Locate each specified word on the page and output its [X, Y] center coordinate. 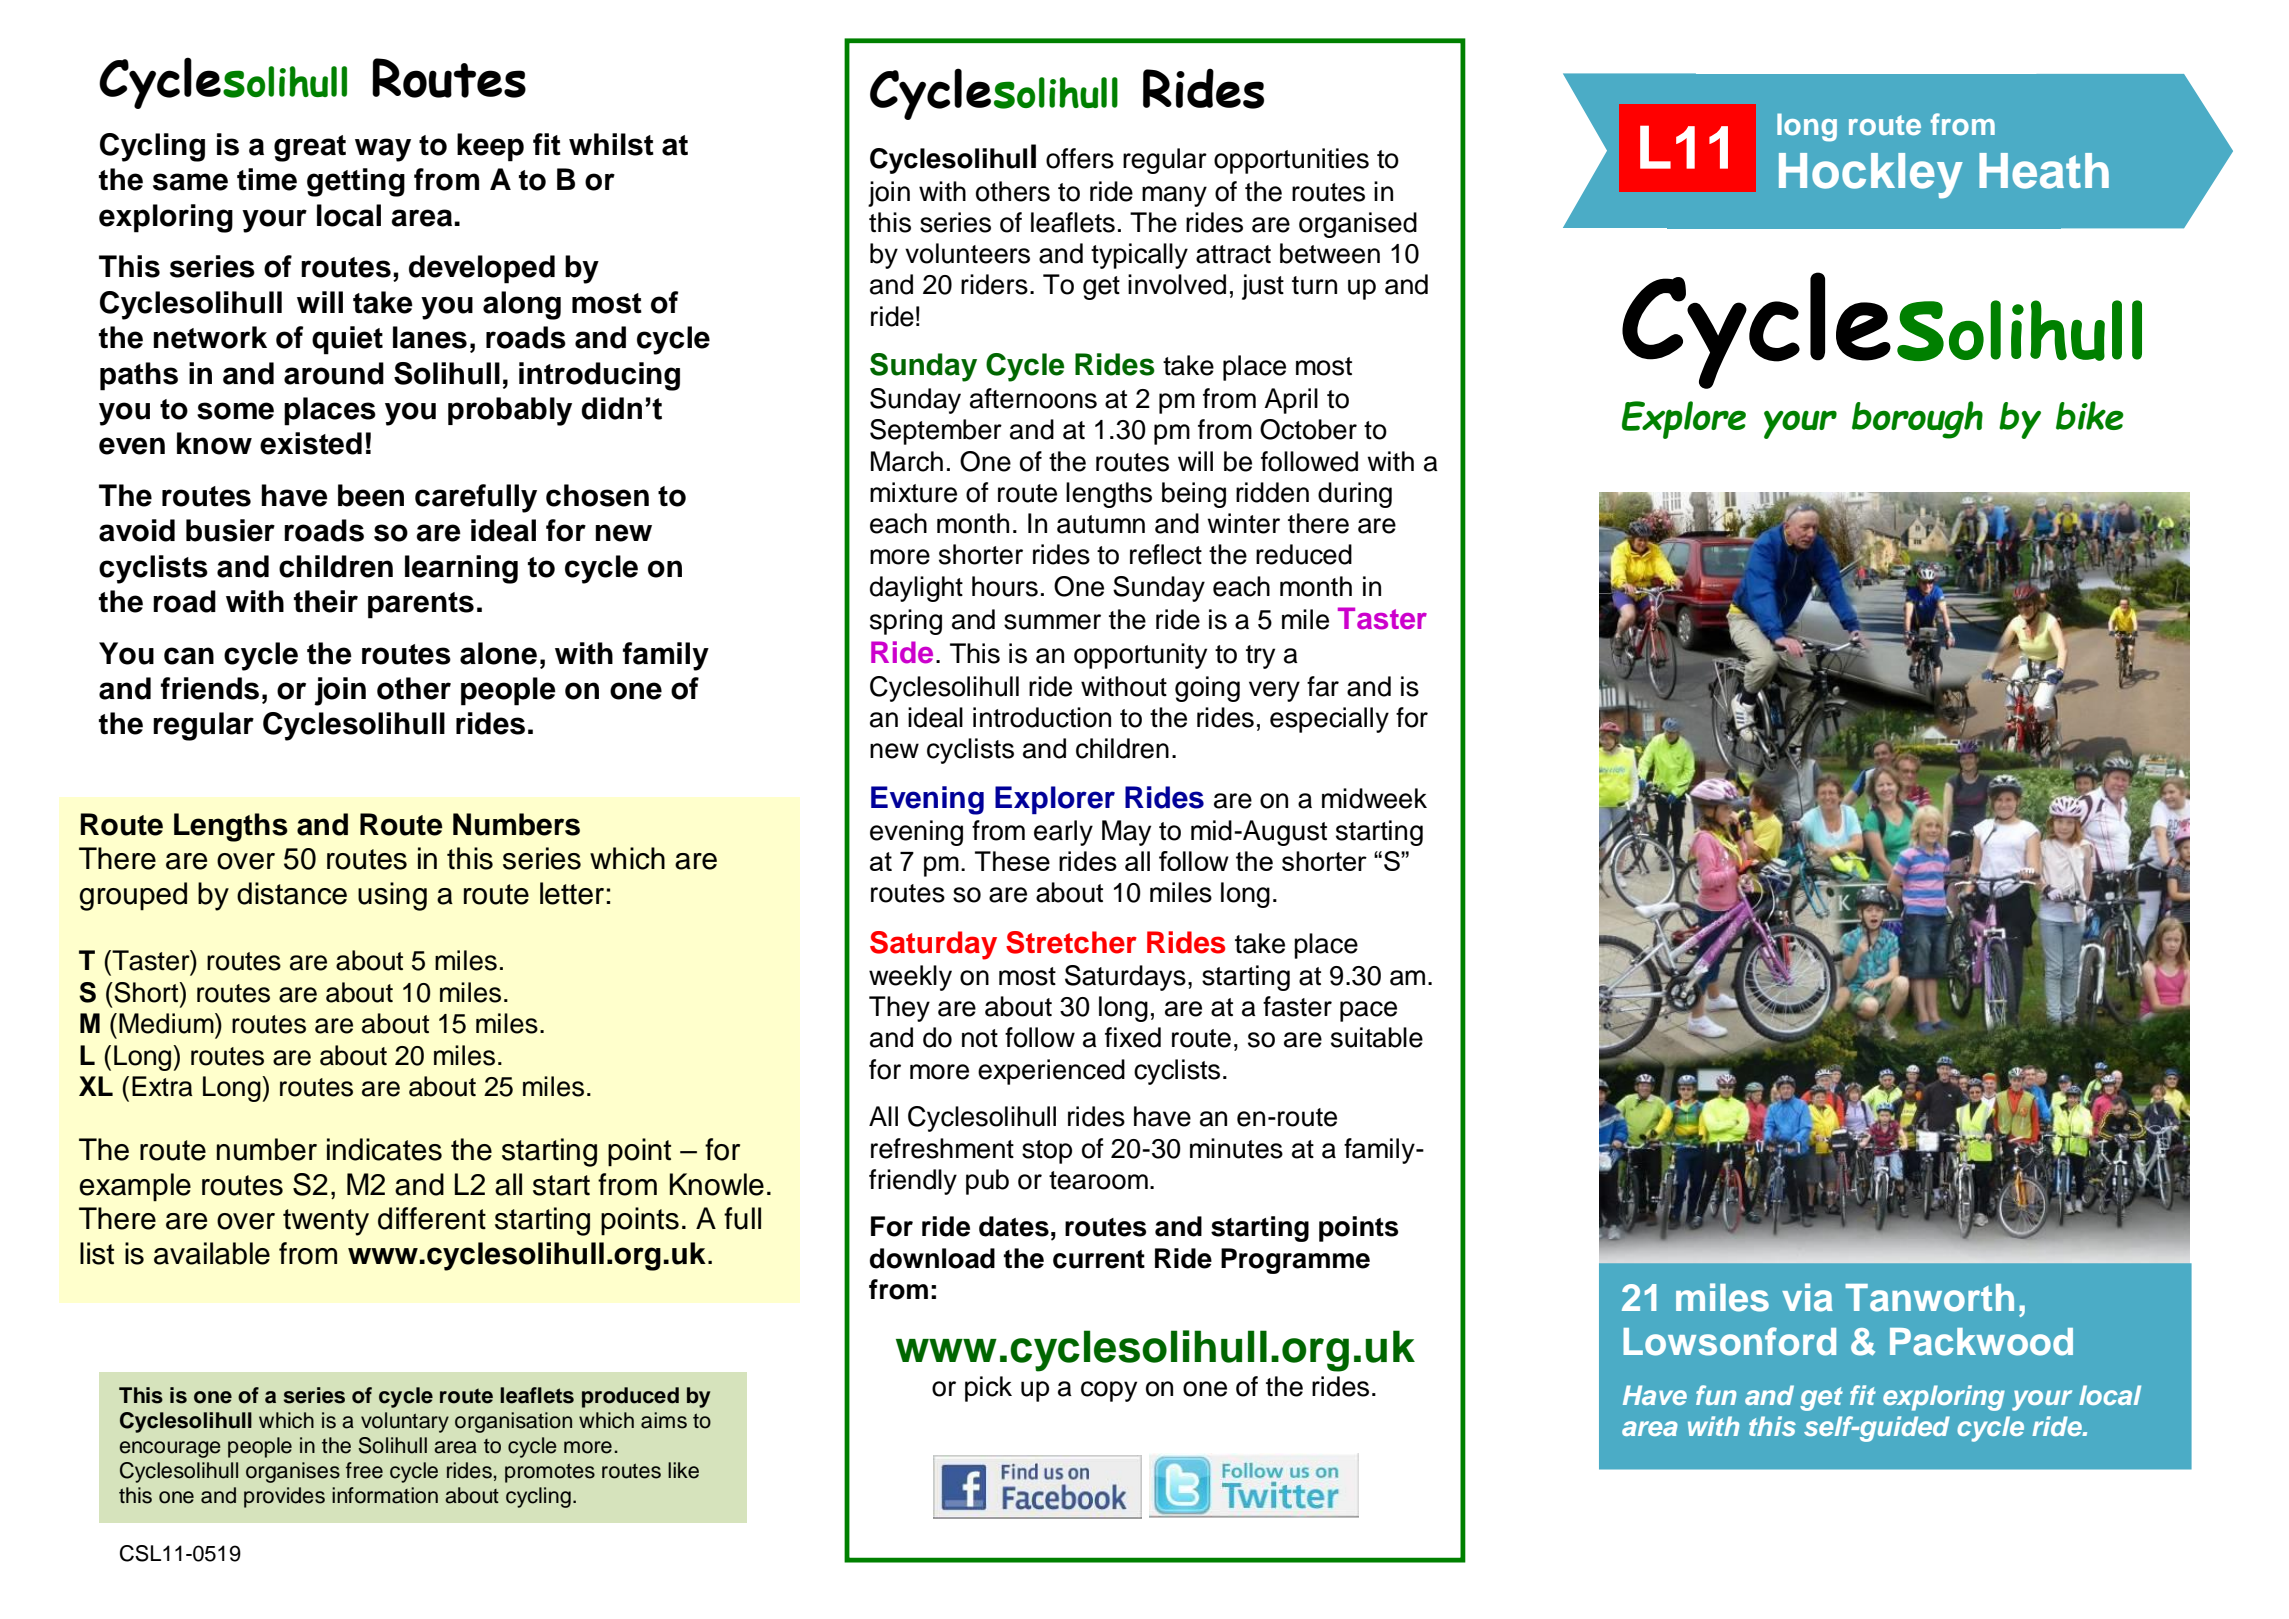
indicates [384, 1149]
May [1126, 833]
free [364, 1470]
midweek [1374, 798]
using [392, 896]
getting [356, 182]
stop [1047, 1152]
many [1174, 196]
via [1807, 1297]
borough [1917, 420]
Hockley [1871, 176]
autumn [1101, 524]
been [371, 495]
